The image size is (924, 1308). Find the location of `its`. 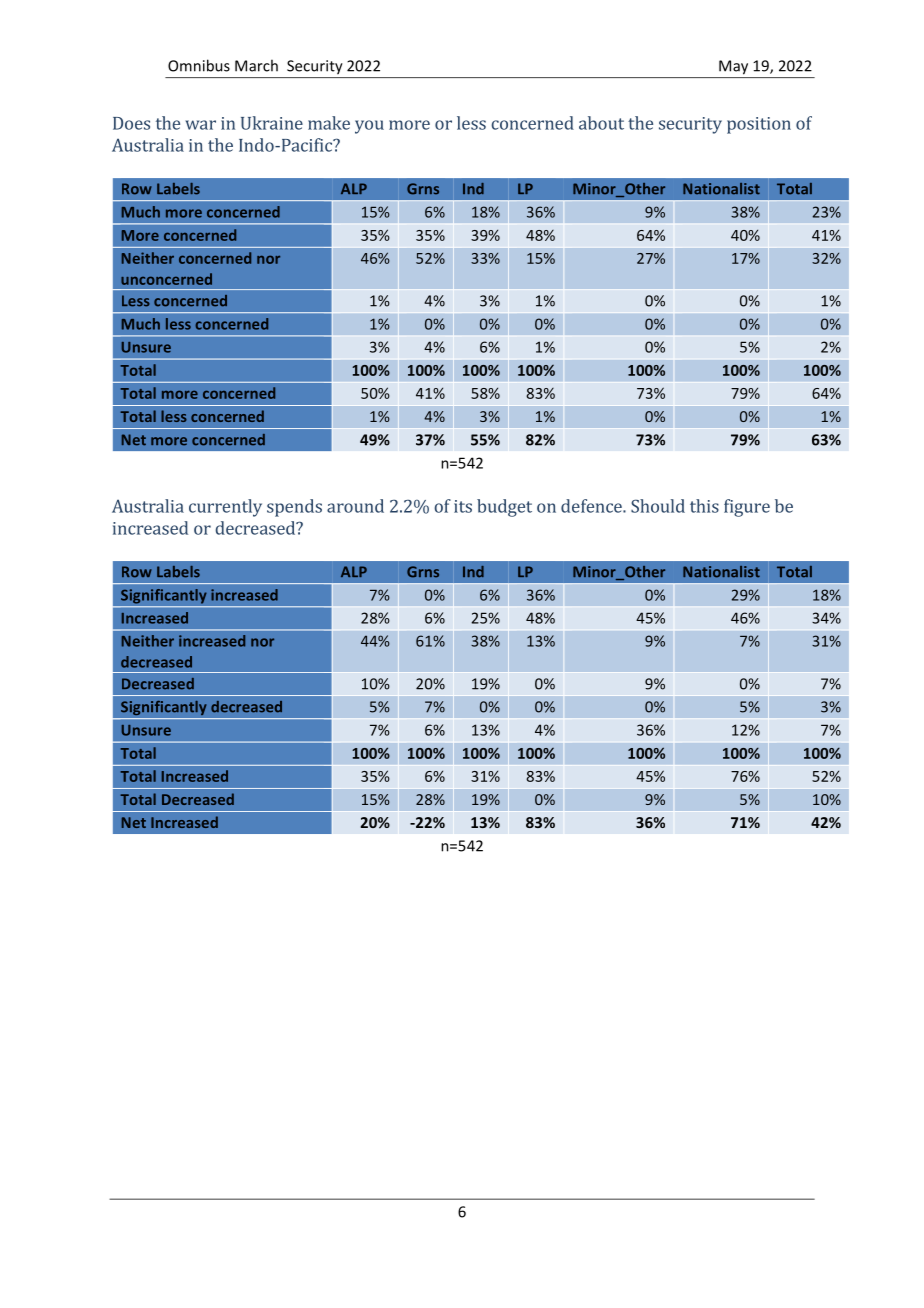

its is located at coordinates (463, 506).
